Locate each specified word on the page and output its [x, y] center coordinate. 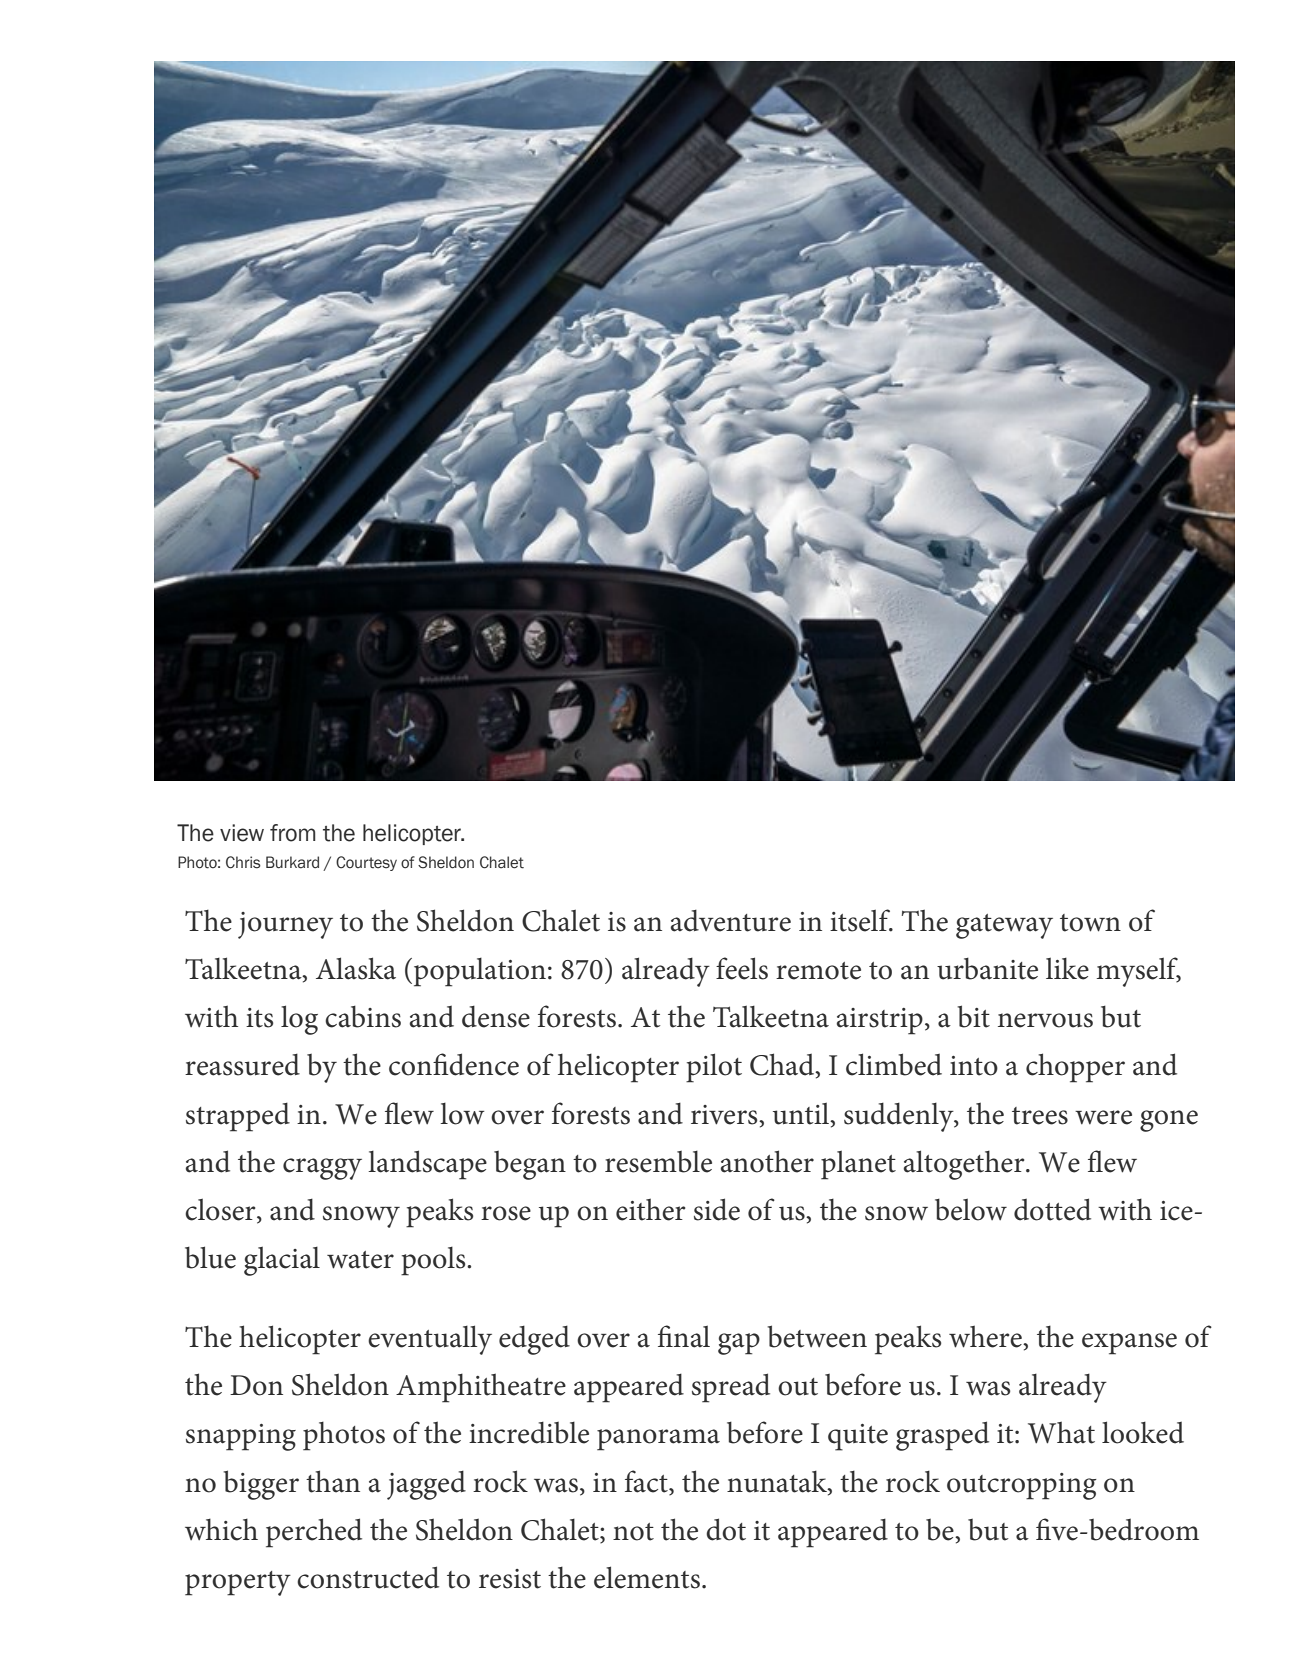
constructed [368, 1577]
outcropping [1022, 1486]
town [1090, 923]
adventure [731, 920]
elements [647, 1577]
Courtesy [366, 863]
